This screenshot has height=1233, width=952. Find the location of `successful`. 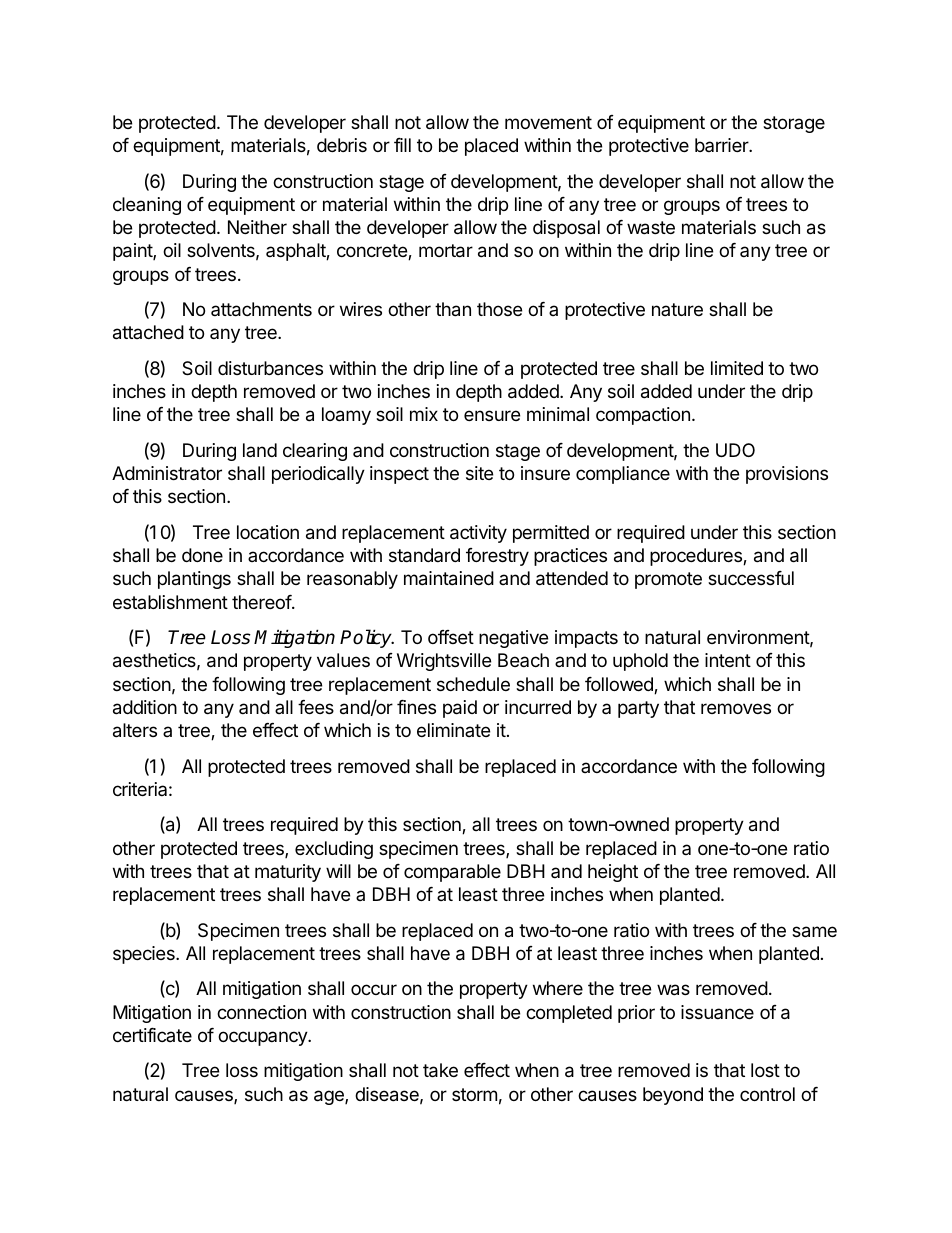

successful is located at coordinates (751, 578).
